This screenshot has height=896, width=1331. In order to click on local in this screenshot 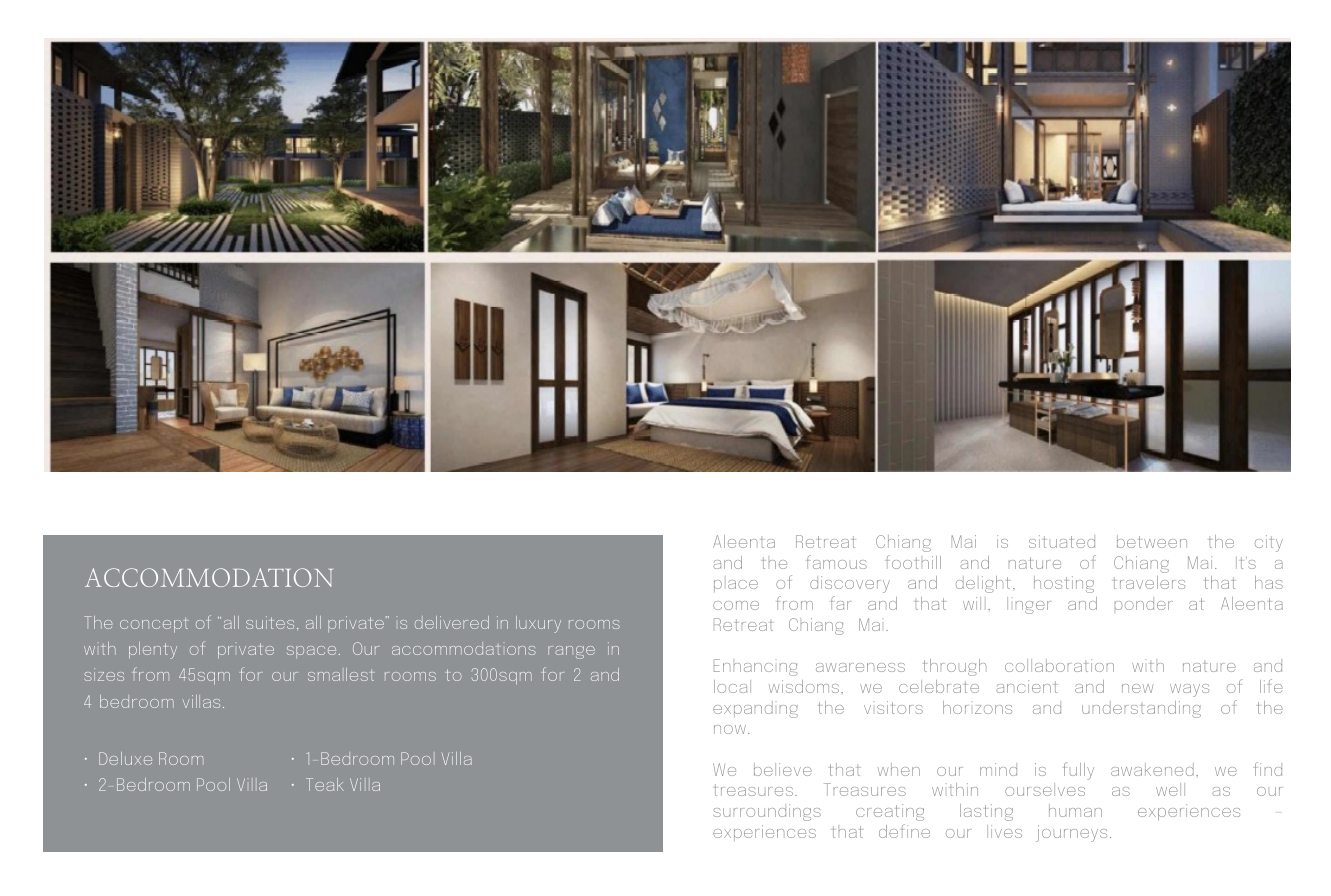, I will do `click(732, 686)`.
